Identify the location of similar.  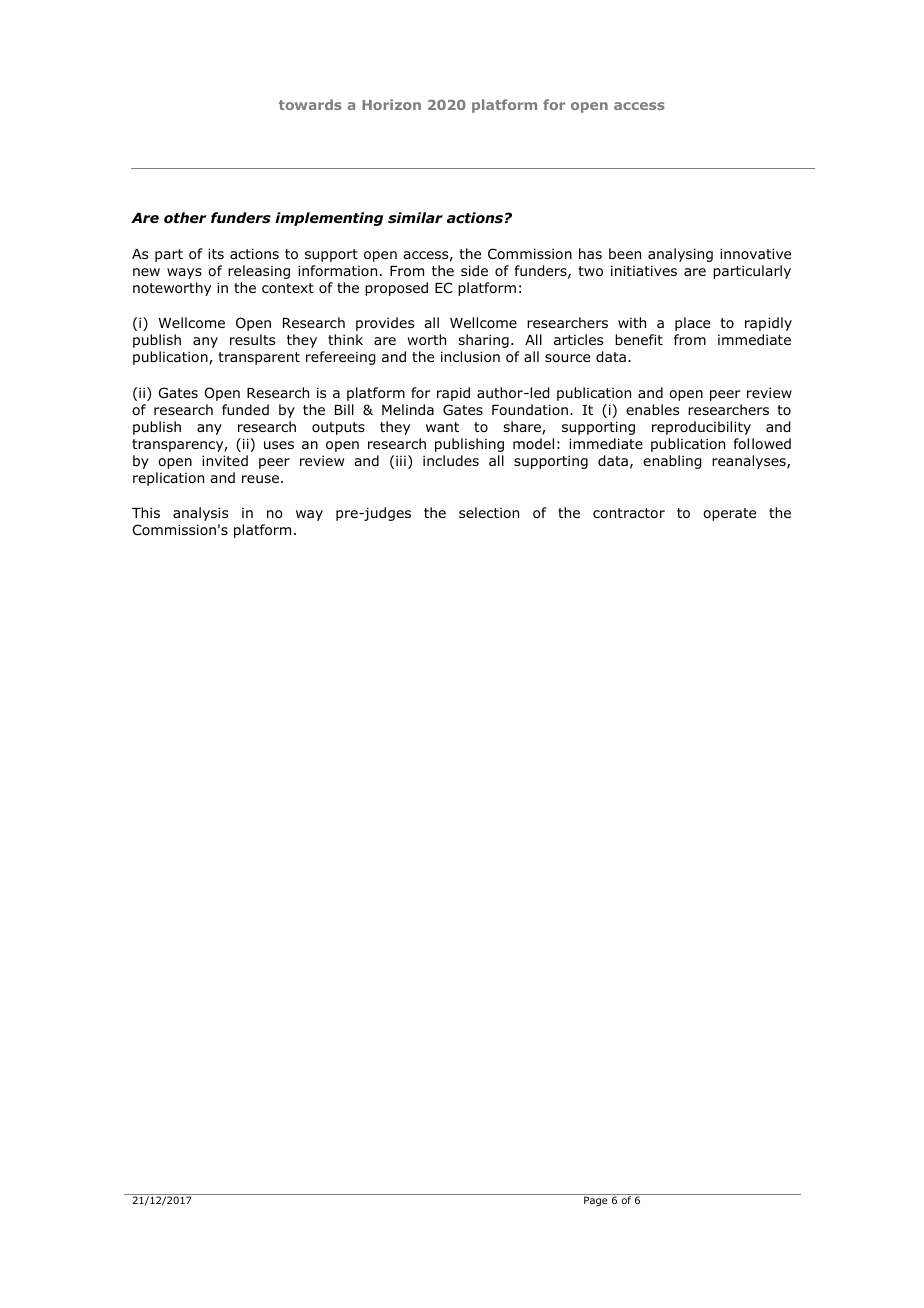
(415, 218).
